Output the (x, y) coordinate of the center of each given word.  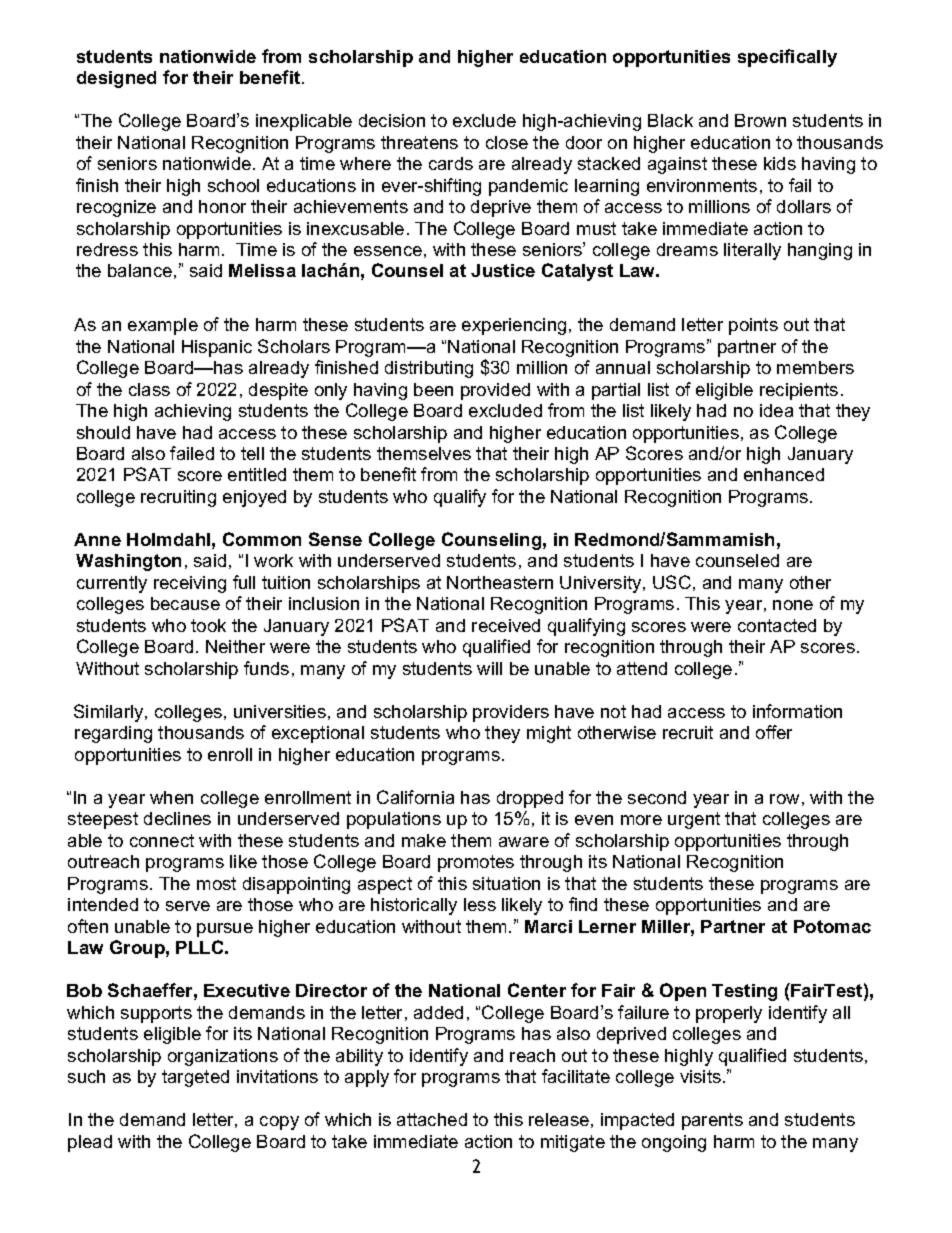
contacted (777, 625)
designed (116, 79)
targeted (195, 1078)
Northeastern (500, 582)
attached (432, 1119)
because (185, 603)
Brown (760, 120)
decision (392, 120)
